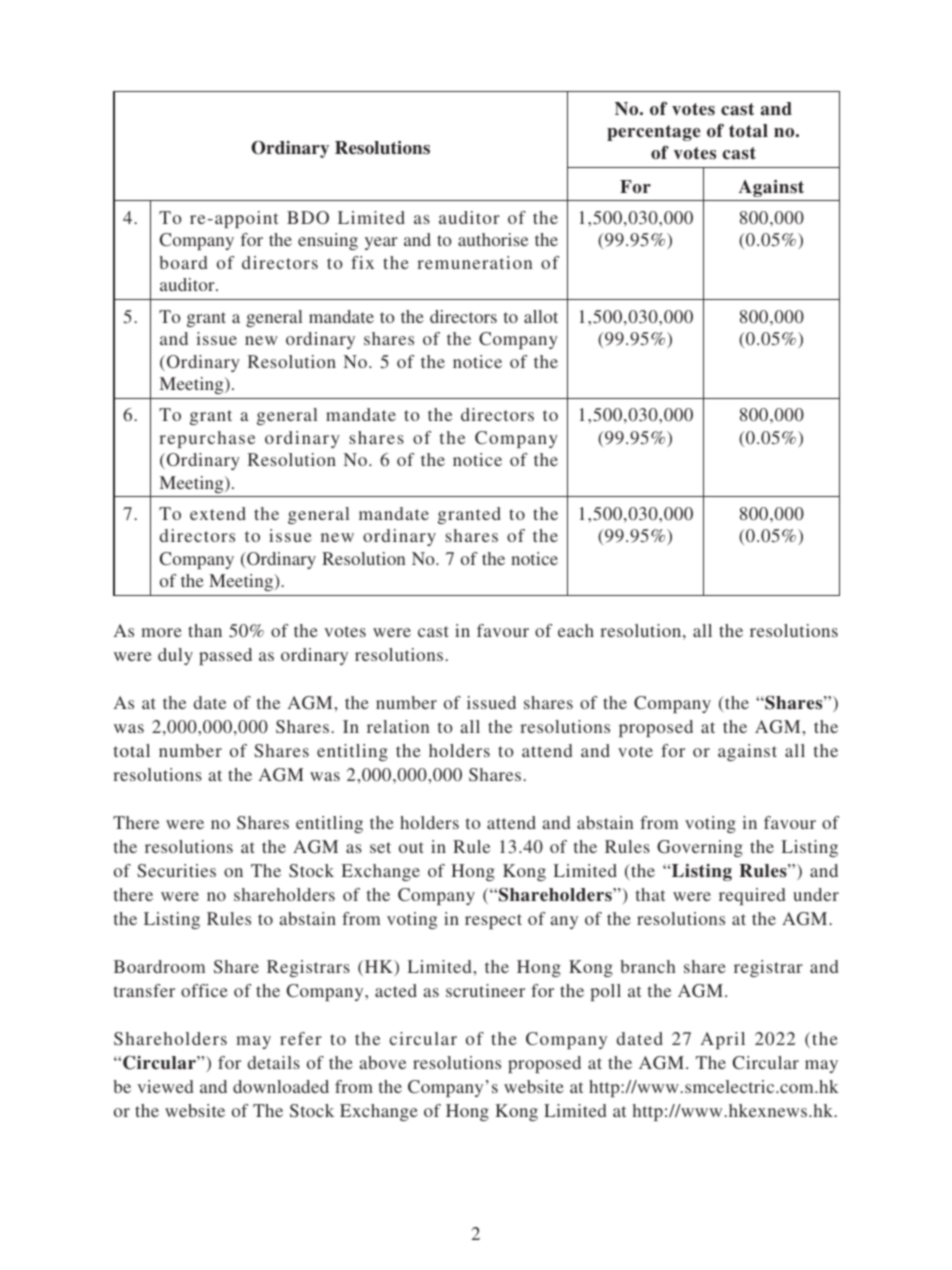 This screenshot has height=1270, width=952. I want to click on details, so click(274, 1062).
